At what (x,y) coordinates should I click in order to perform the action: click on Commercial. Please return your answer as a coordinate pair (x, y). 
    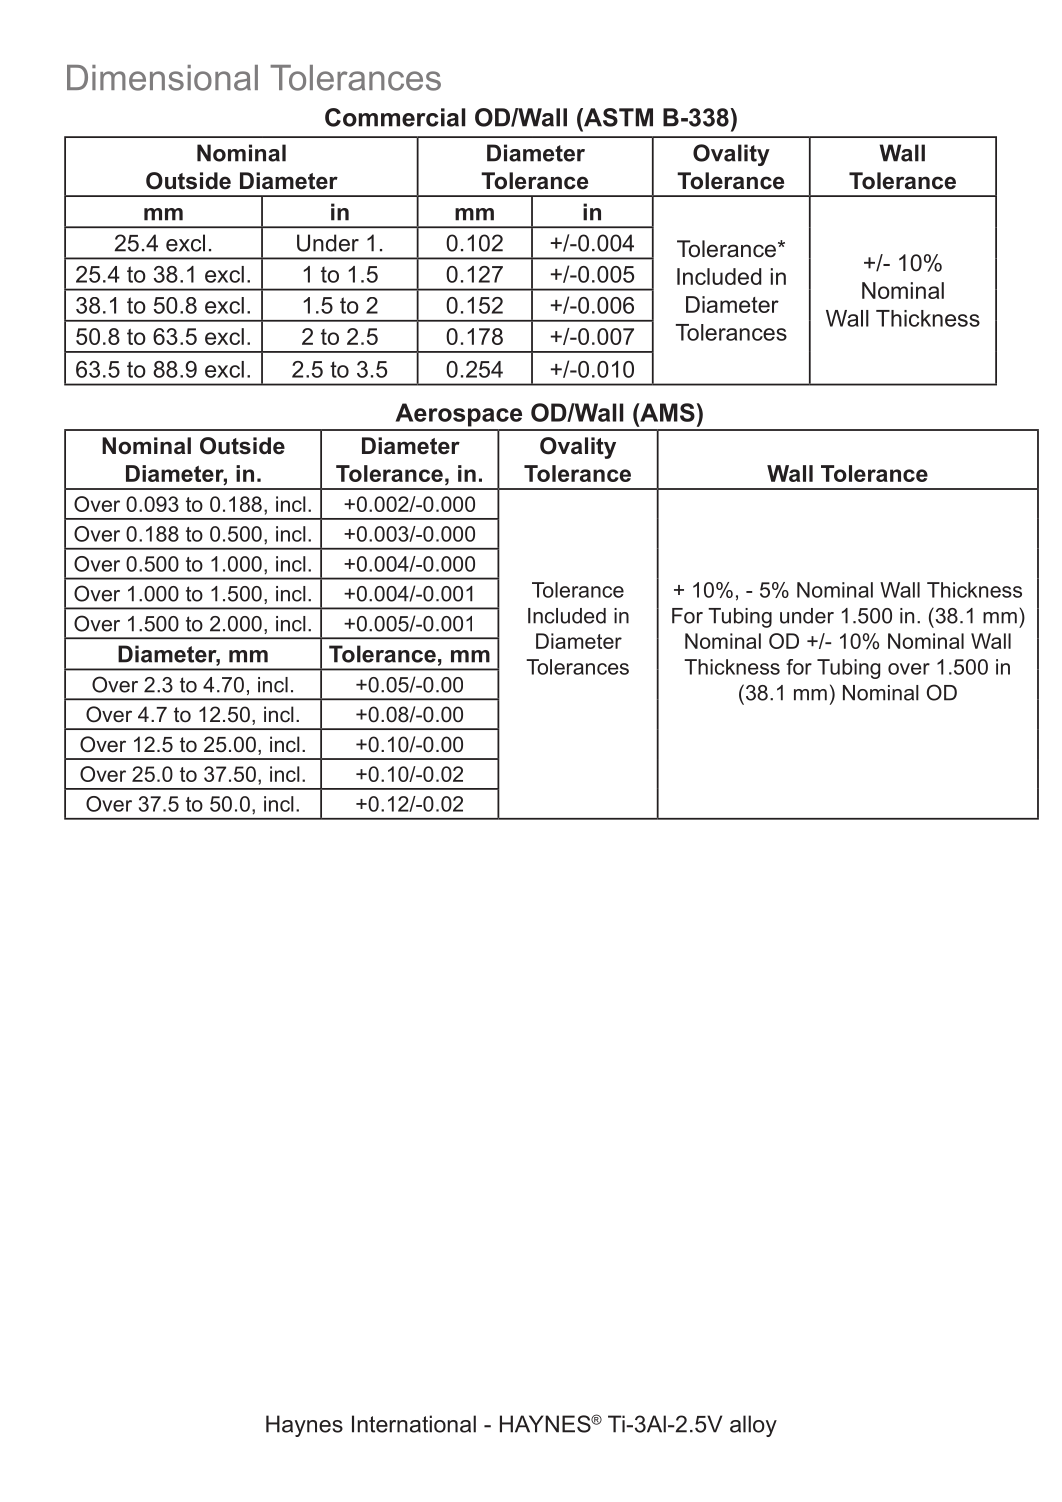
    Looking at the image, I should click on (395, 117).
